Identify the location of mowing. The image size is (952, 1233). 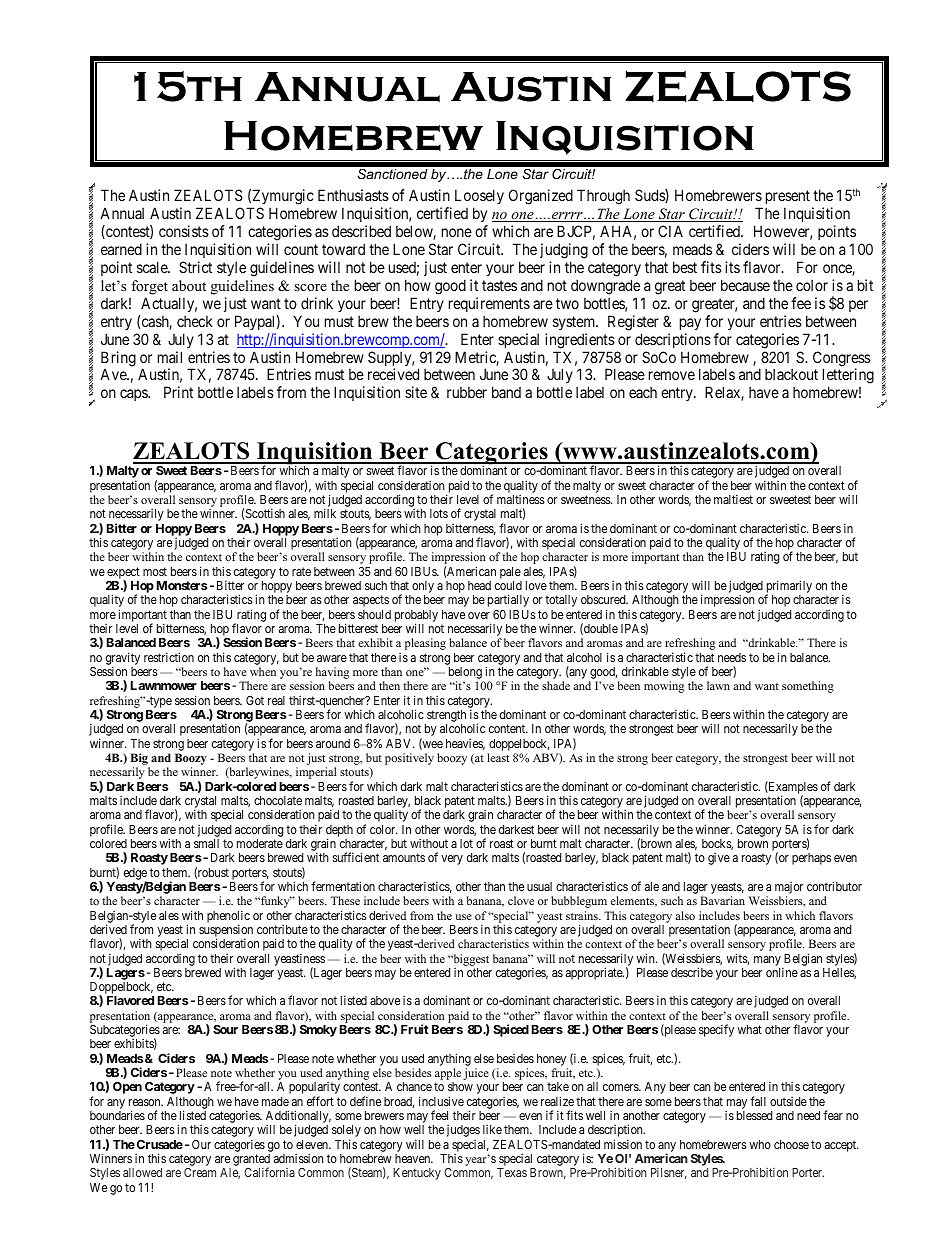
(664, 687).
